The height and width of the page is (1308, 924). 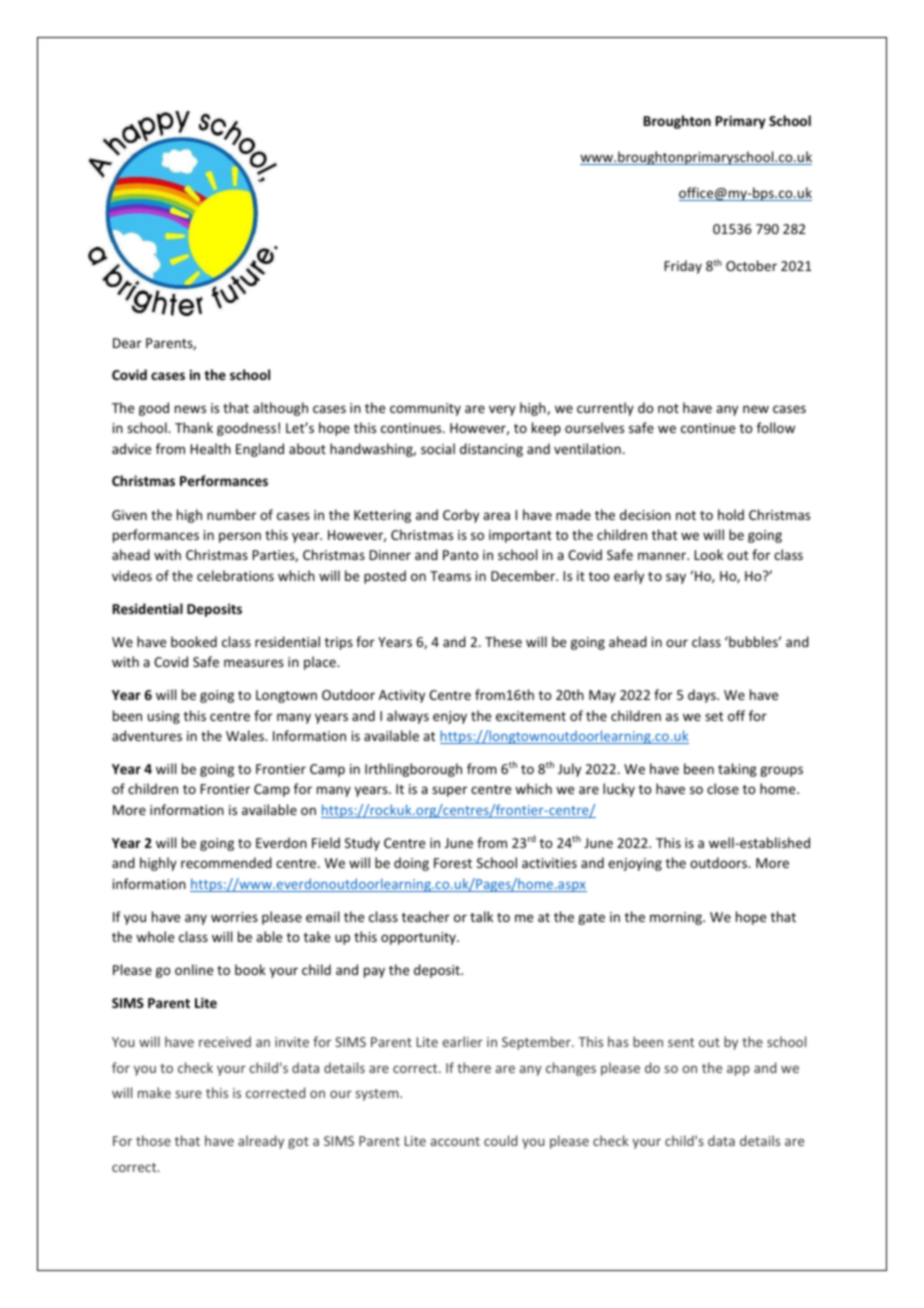 I want to click on app, so click(x=738, y=1070).
